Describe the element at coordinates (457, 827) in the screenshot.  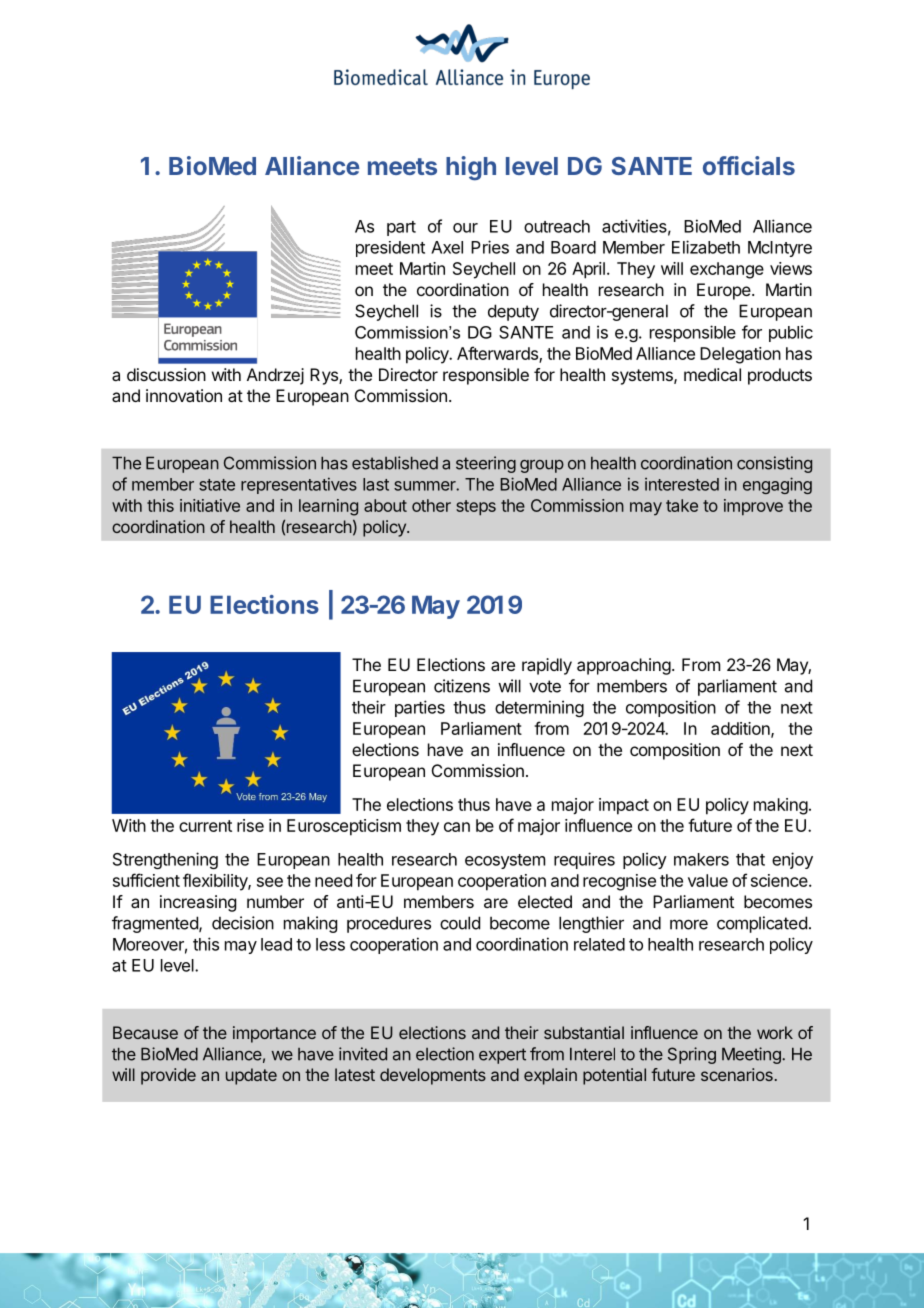
I see `can` at that location.
